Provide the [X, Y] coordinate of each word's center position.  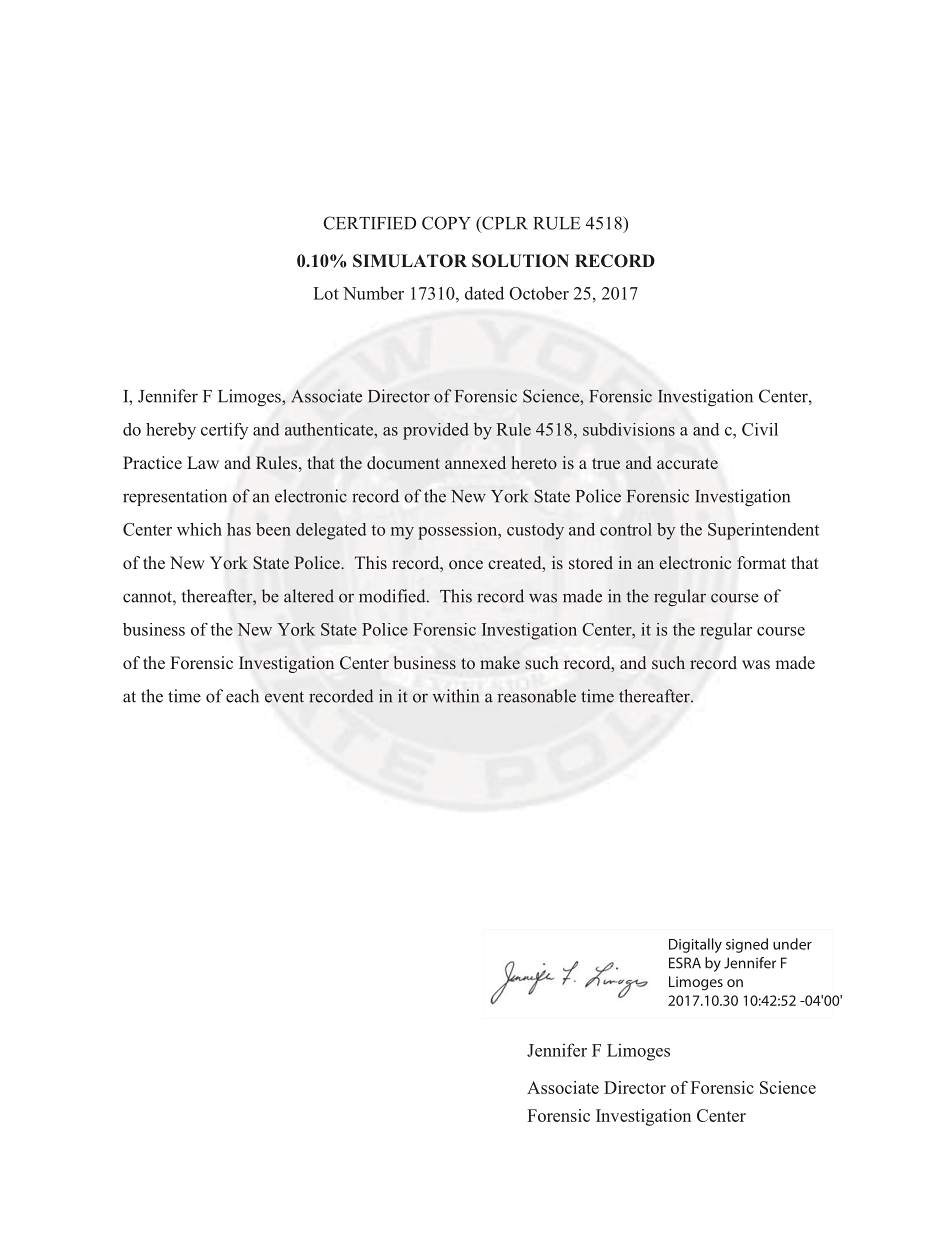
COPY [446, 223]
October [539, 293]
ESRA [685, 963]
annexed [475, 462]
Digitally [695, 945]
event [284, 697]
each [242, 696]
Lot [326, 293]
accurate [687, 463]
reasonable [537, 696]
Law [203, 462]
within [456, 696]
